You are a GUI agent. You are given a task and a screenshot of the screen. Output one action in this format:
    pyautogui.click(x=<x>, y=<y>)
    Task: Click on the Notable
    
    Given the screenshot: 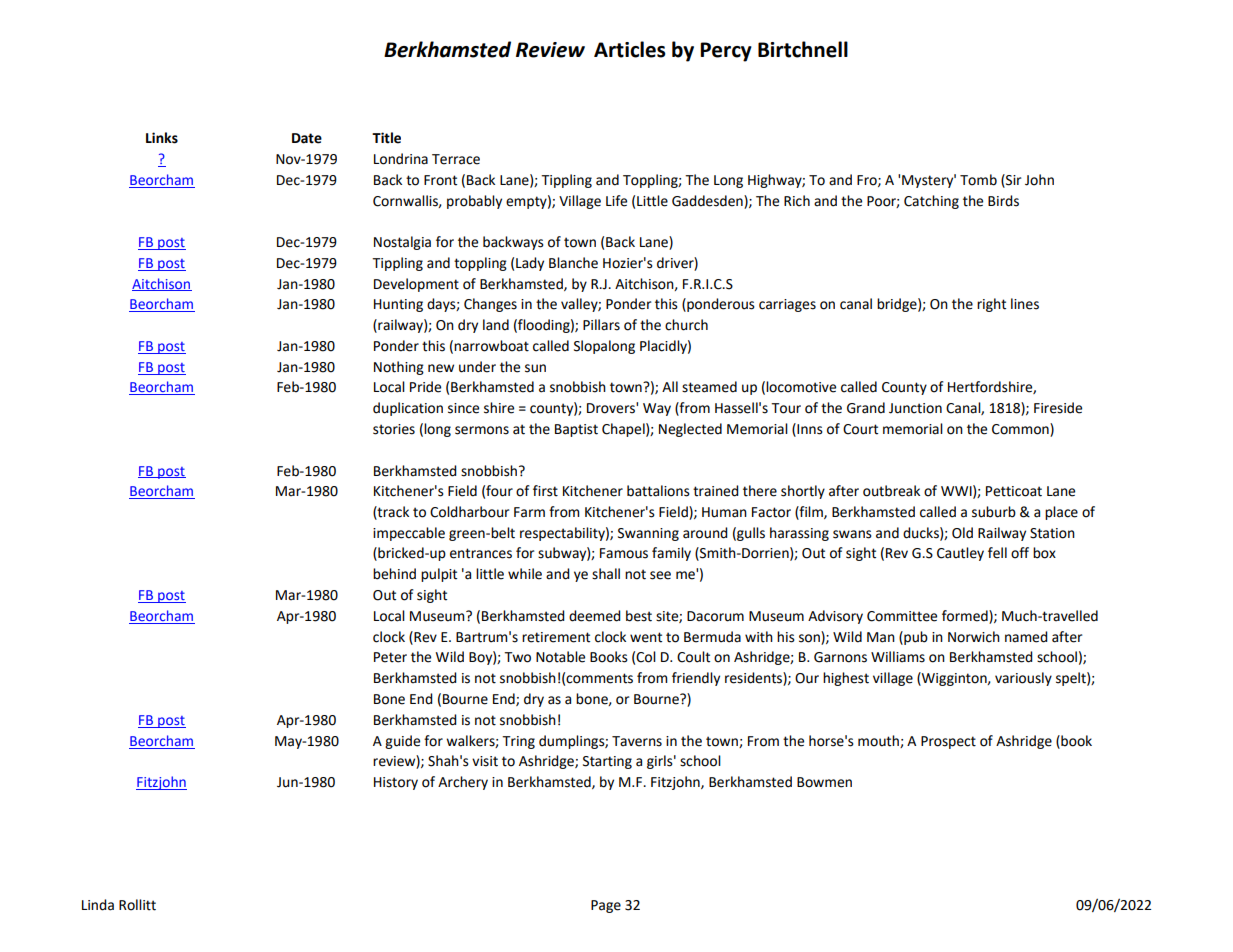 What is the action you would take?
    pyautogui.click(x=560, y=657)
